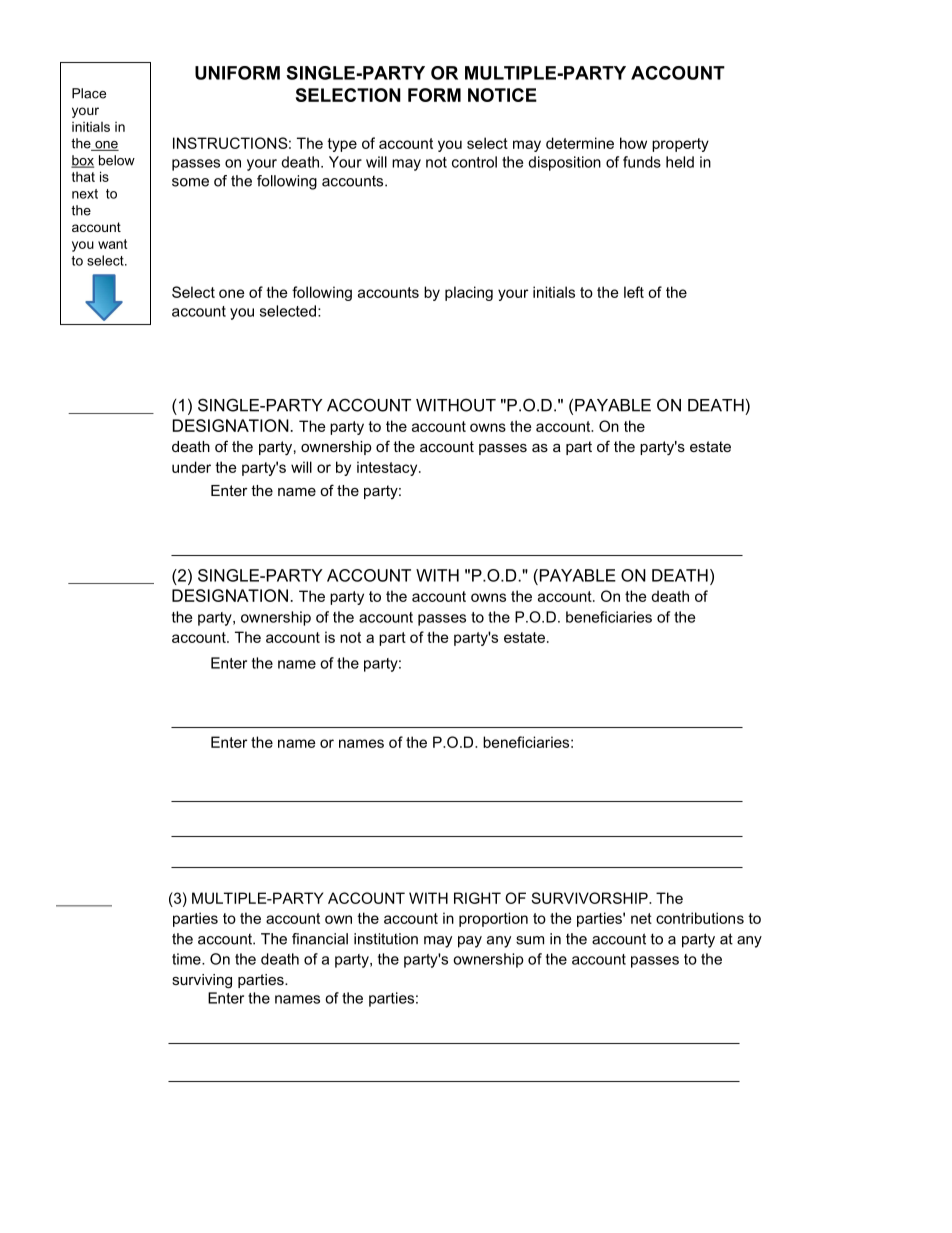 The width and height of the screenshot is (952, 1233). I want to click on how, so click(633, 143).
